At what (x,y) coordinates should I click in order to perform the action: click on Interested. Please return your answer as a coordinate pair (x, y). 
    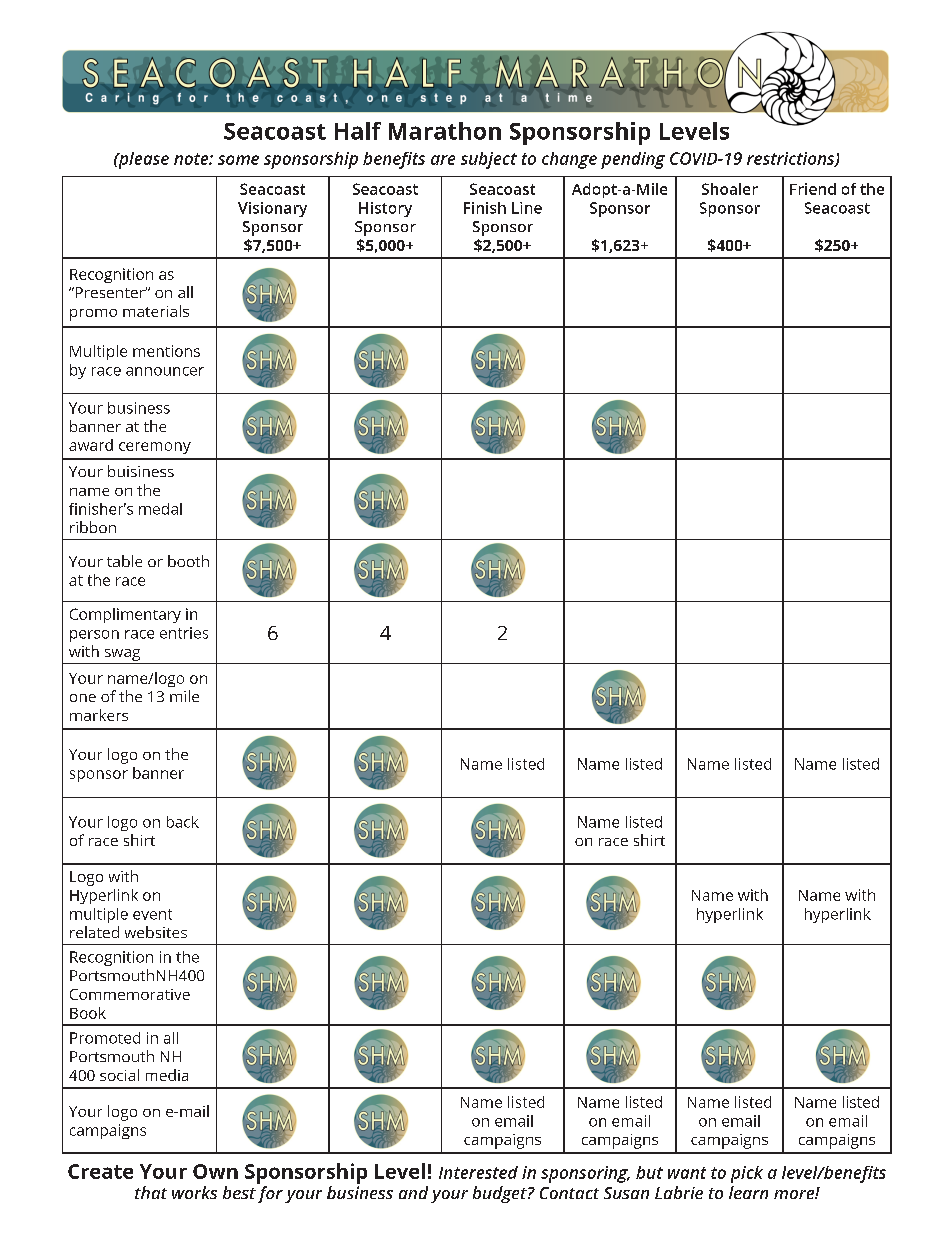
    Looking at the image, I should click on (478, 1172).
